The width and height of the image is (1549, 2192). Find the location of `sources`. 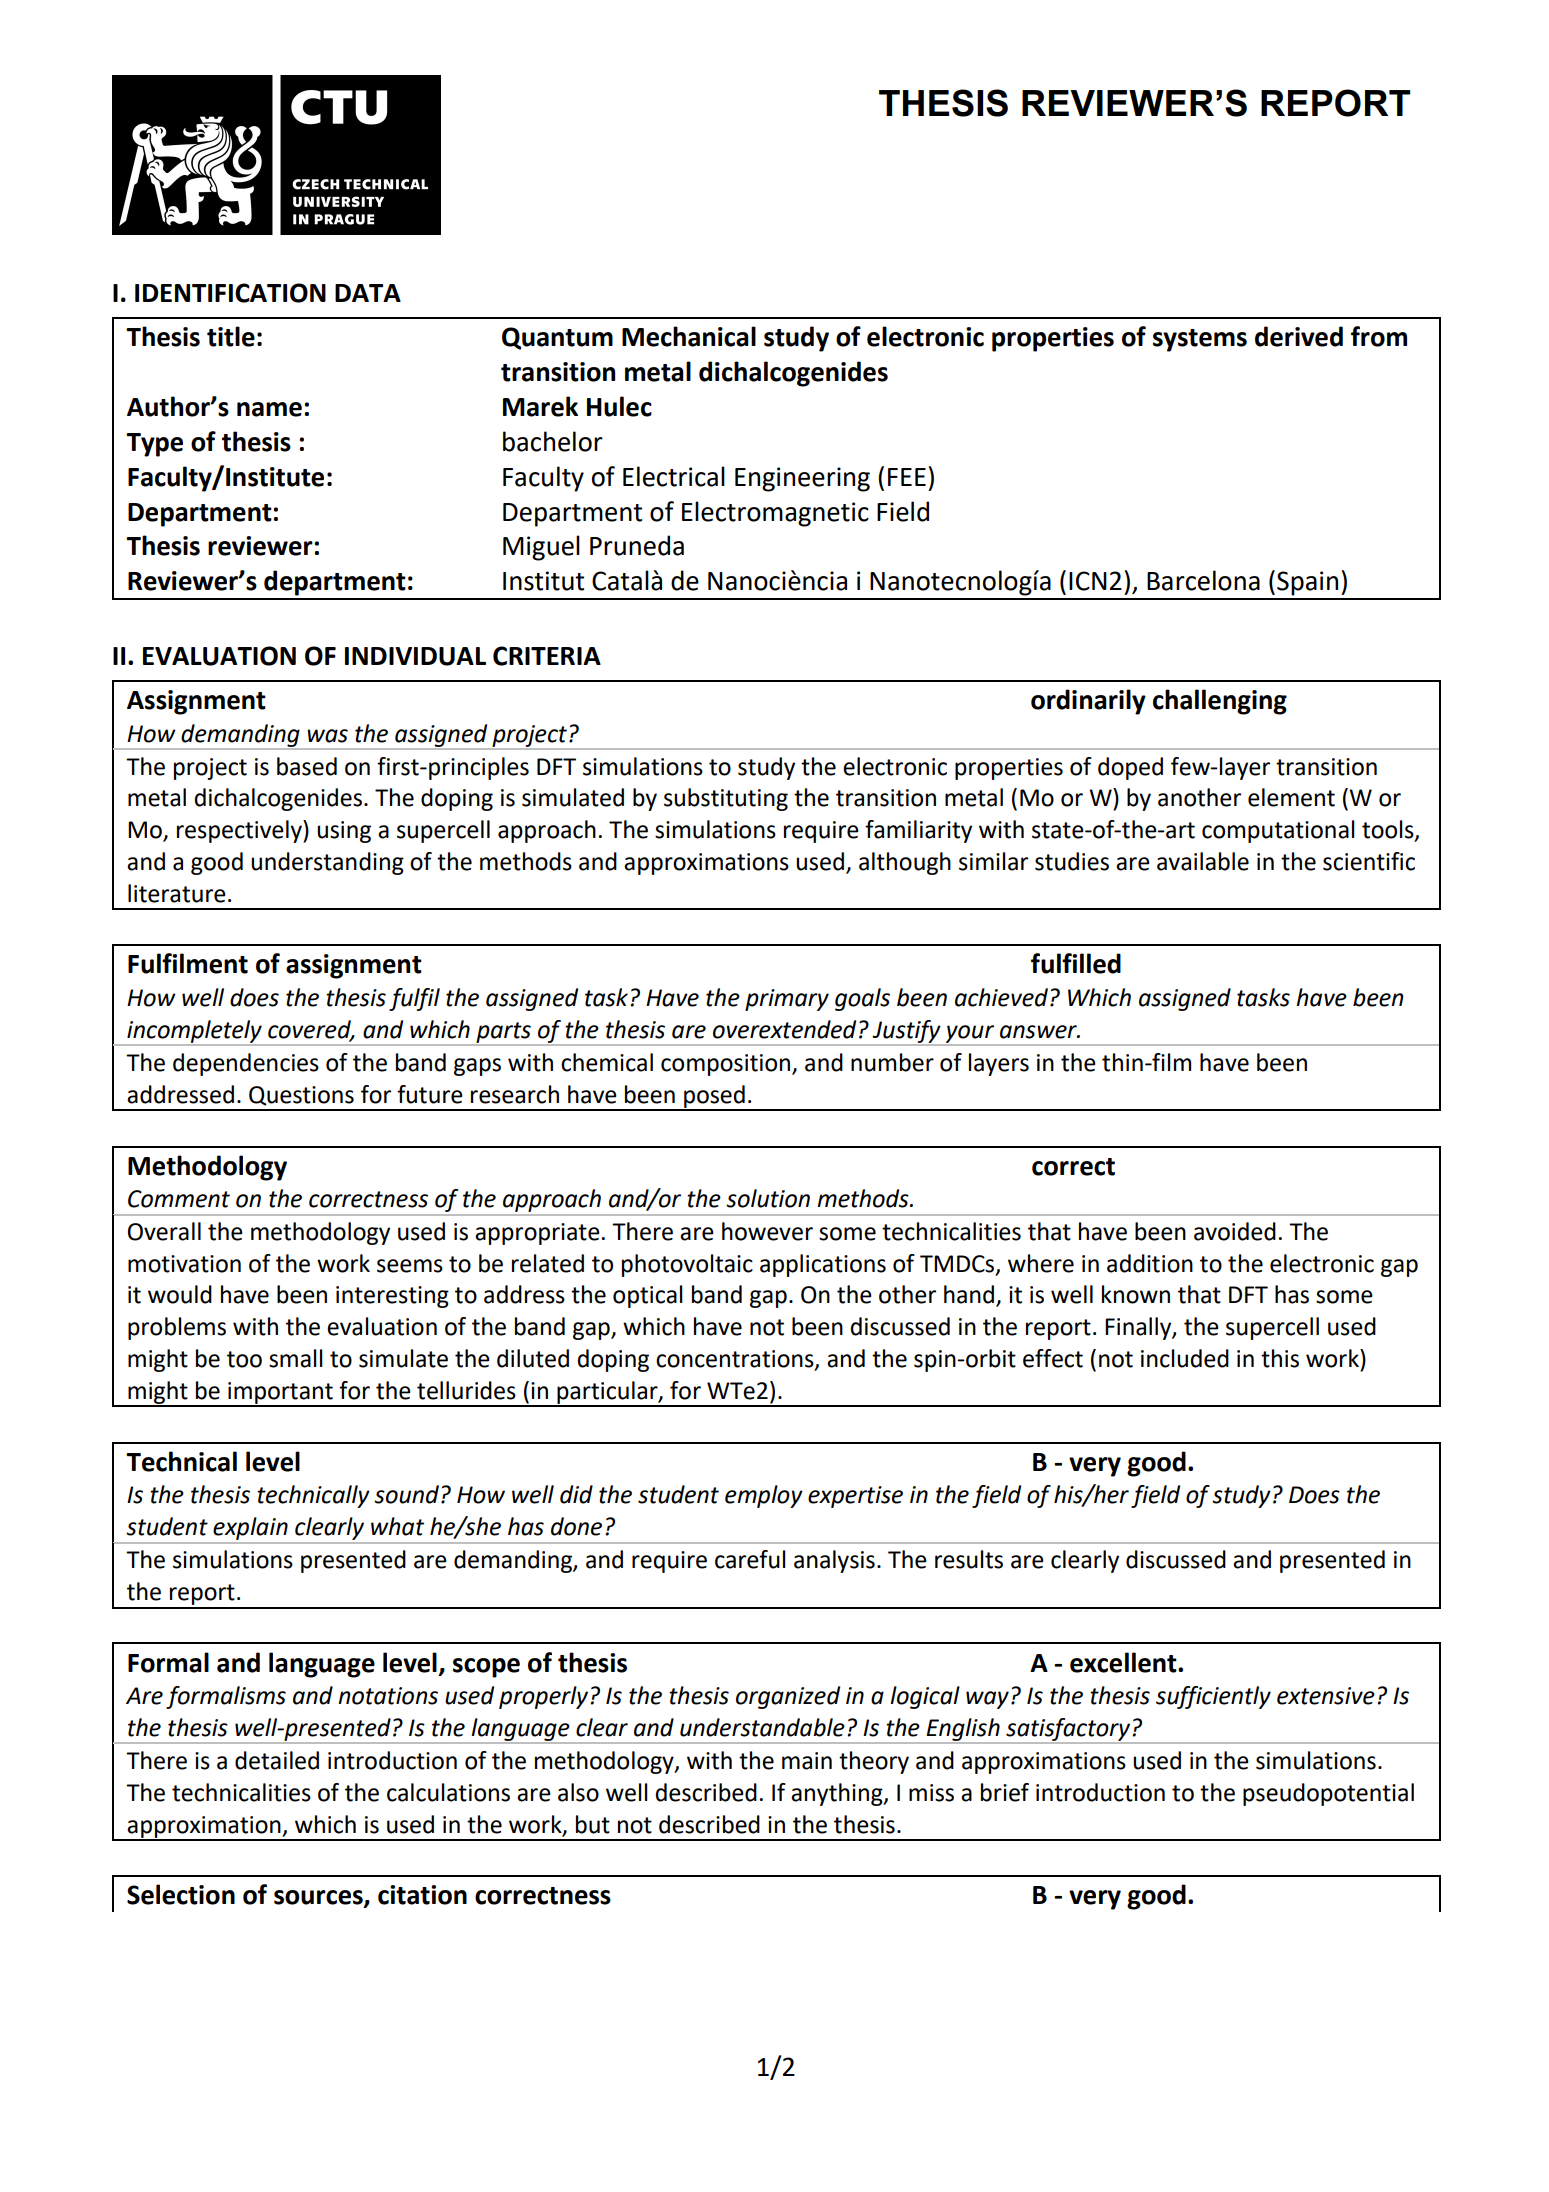

sources is located at coordinates (319, 1898).
